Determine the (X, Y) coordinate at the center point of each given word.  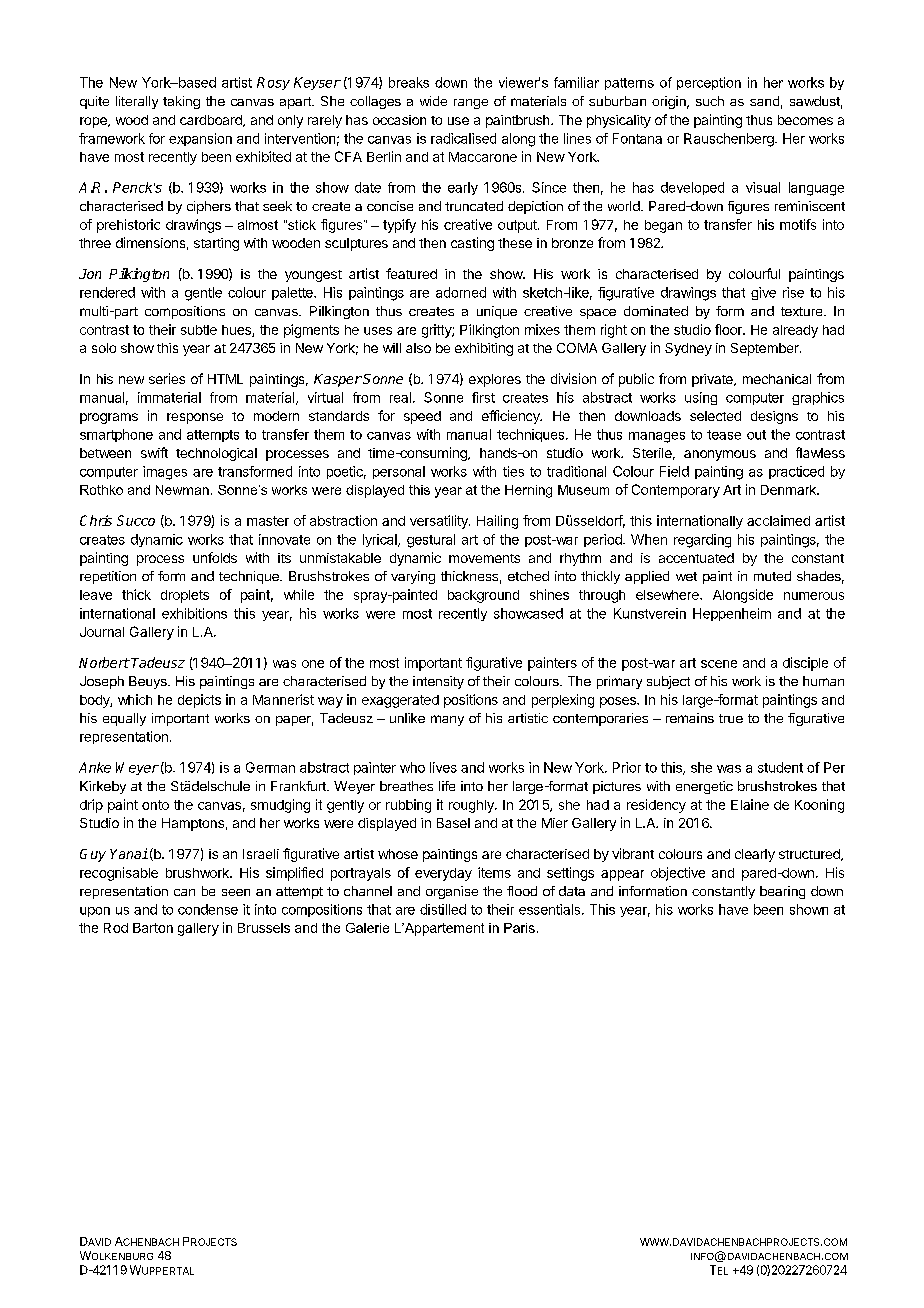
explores (495, 380)
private (713, 380)
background (483, 596)
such (710, 101)
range (471, 104)
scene (719, 664)
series (167, 378)
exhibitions (194, 613)
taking (181, 102)
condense (208, 909)
